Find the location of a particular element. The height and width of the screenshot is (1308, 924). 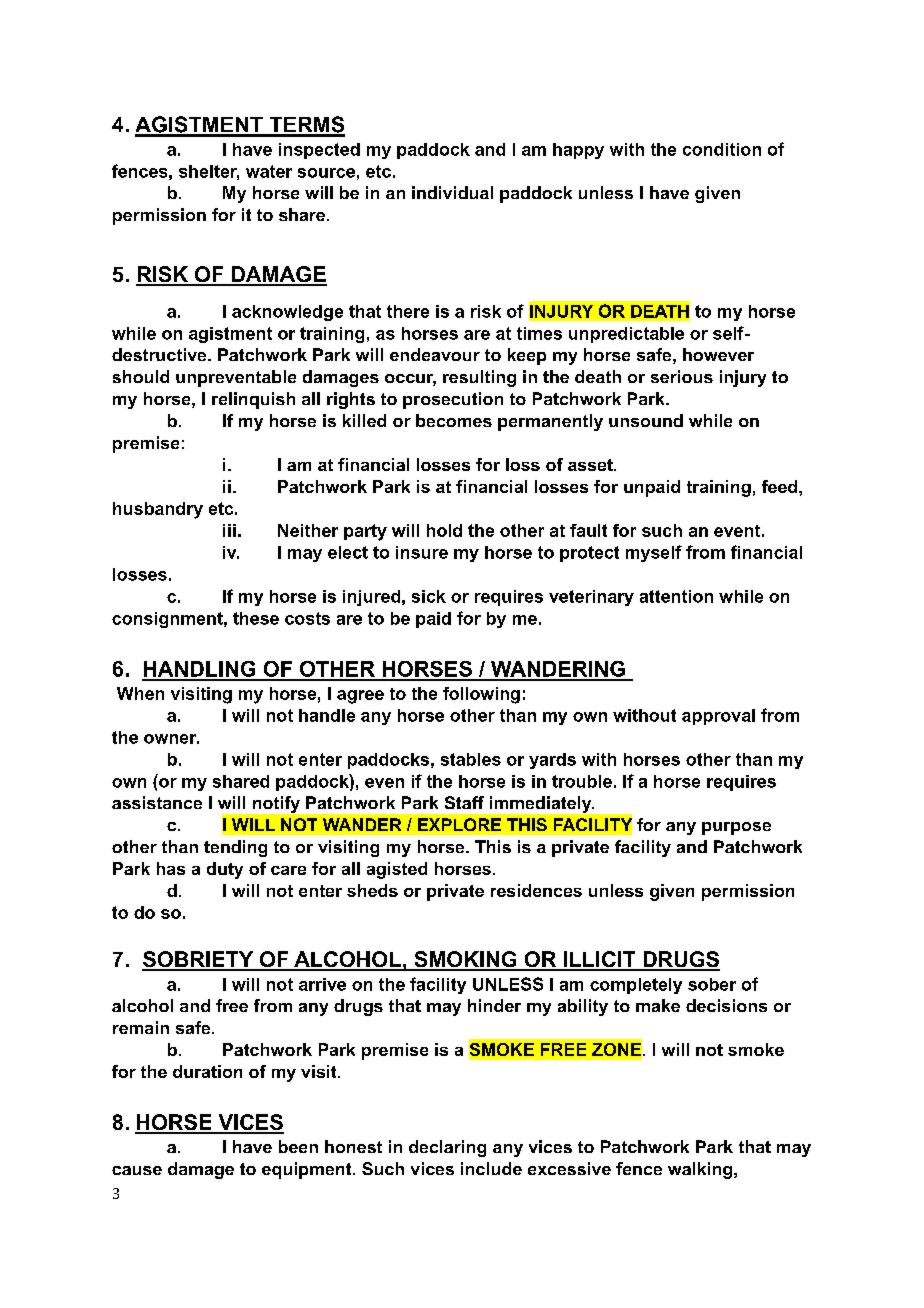

been is located at coordinates (298, 1146).
